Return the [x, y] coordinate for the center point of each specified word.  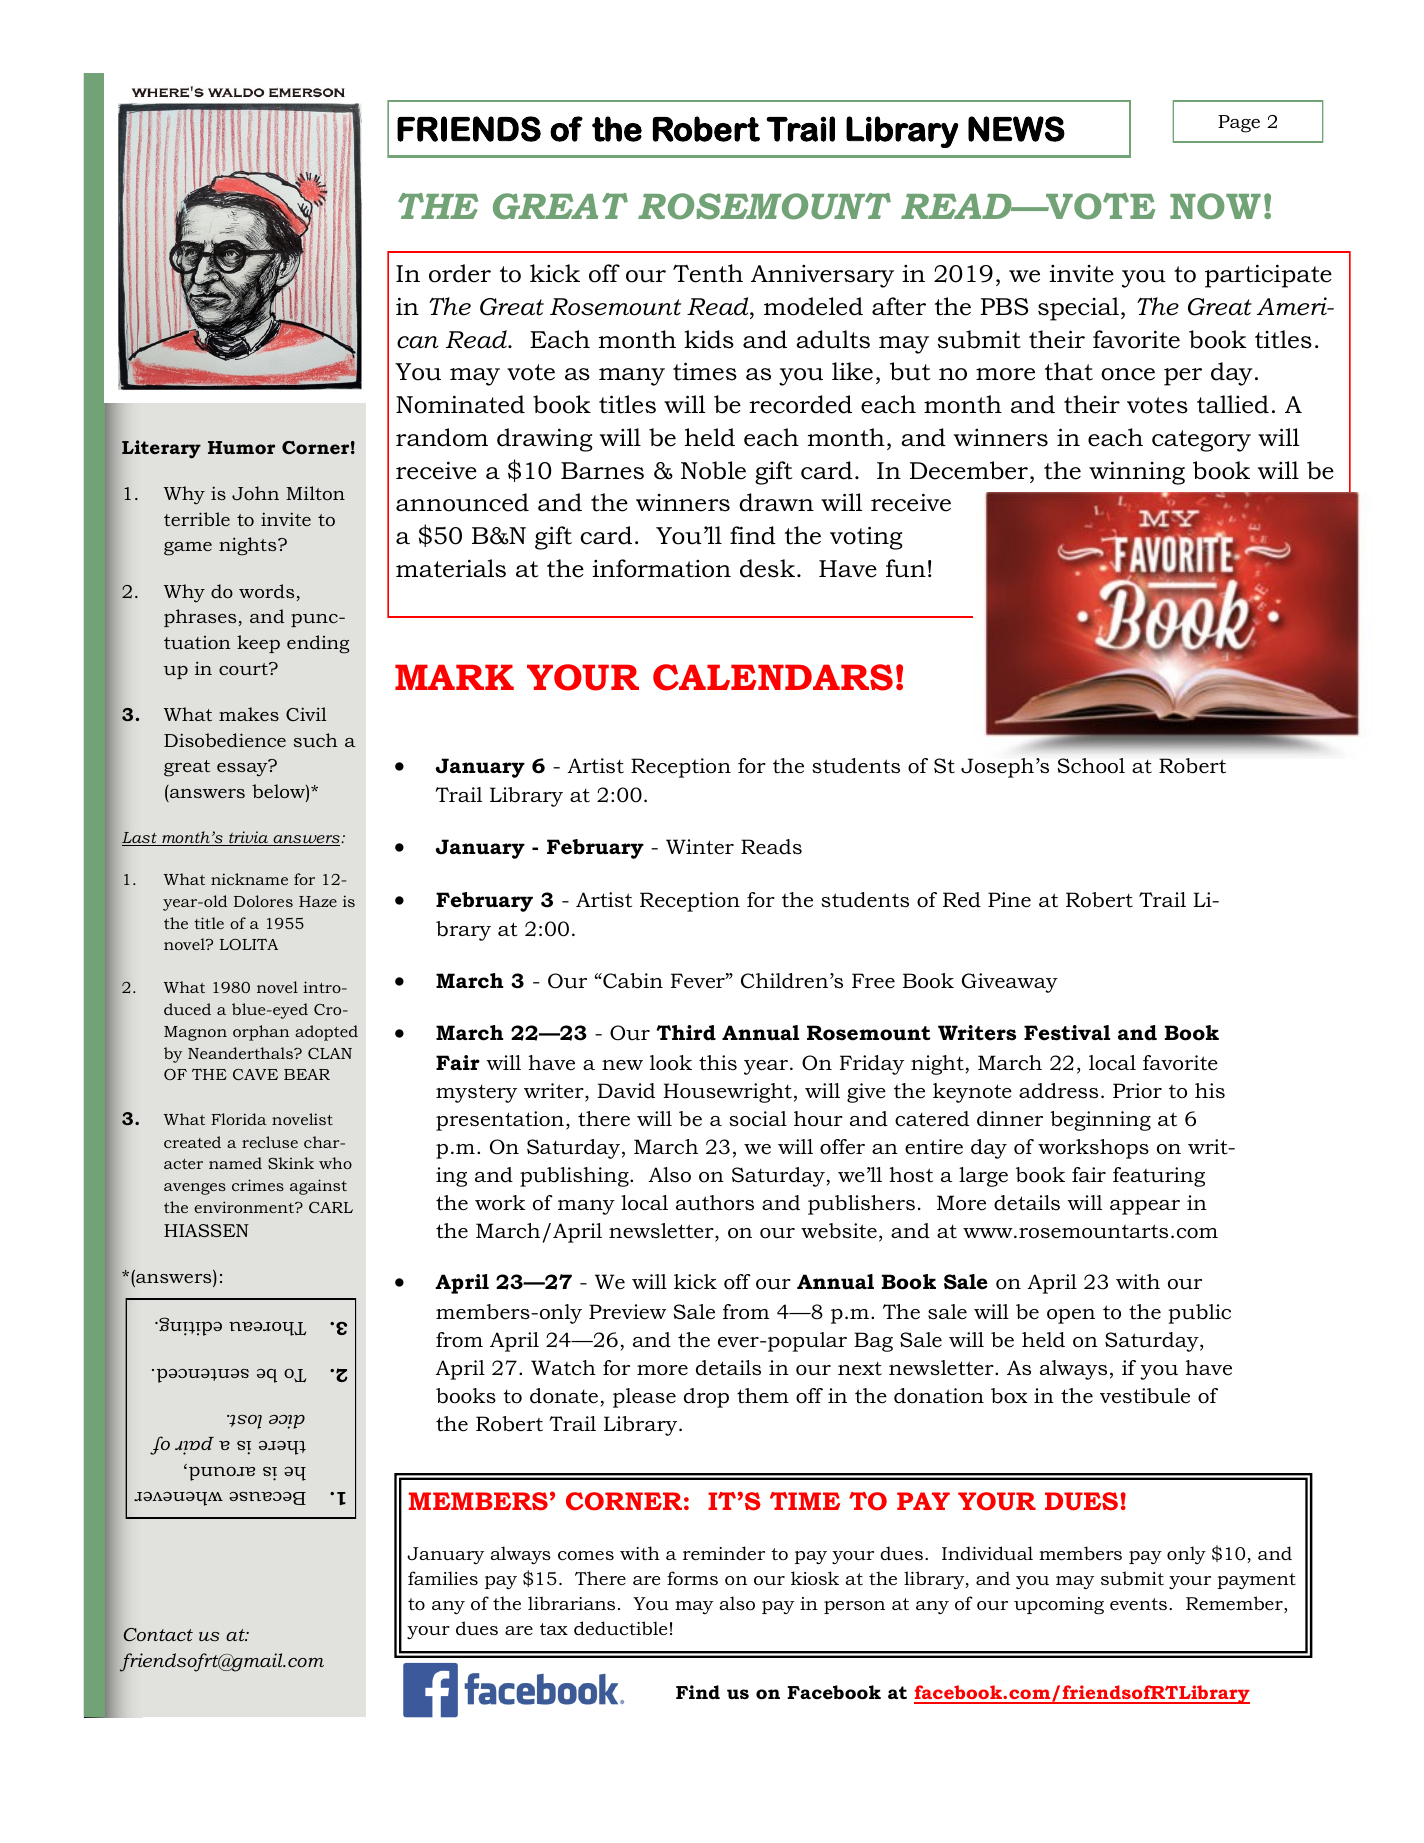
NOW [1215, 206]
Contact [158, 1635]
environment [245, 1207]
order [460, 273]
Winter [700, 847]
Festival [1067, 1033]
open [1071, 1316]
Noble [713, 470]
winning [1137, 473]
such [316, 740]
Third [686, 1033]
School [1091, 766]
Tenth [708, 273]
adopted [326, 1033]
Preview [627, 1312]
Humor [241, 447]
